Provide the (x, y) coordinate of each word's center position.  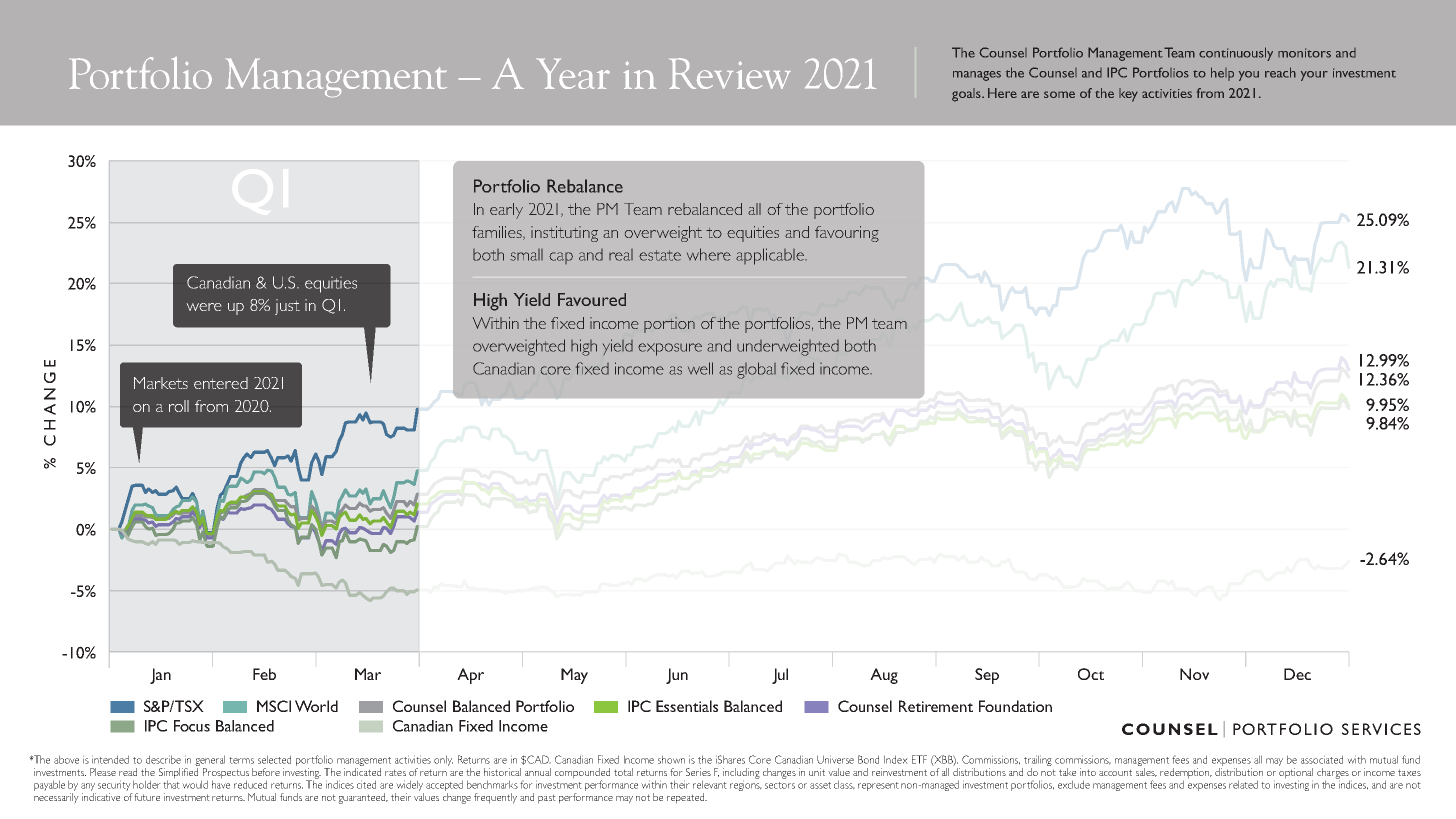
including (741, 774)
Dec (1297, 674)
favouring (847, 234)
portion (669, 325)
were (204, 307)
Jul (780, 676)
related (1243, 784)
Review (730, 73)
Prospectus (225, 774)
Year (573, 73)
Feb (264, 674)
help (1222, 74)
